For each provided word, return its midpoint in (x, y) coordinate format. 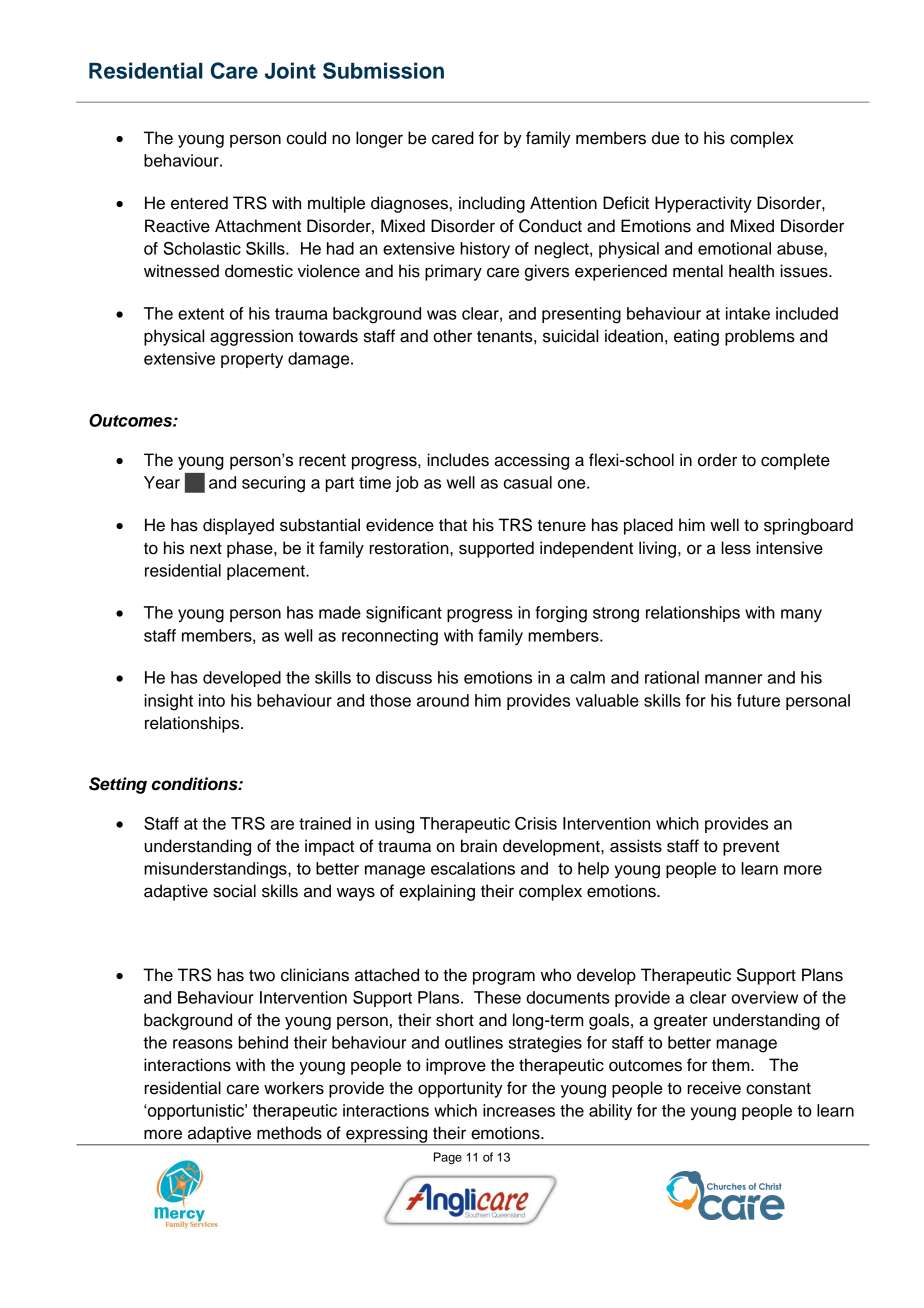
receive (714, 1088)
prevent (751, 848)
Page (448, 1158)
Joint (290, 70)
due (665, 138)
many (801, 615)
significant (404, 614)
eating (696, 337)
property (252, 360)
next (206, 549)
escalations (473, 868)
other (452, 336)
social (234, 891)
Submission (383, 70)
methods (289, 1133)
